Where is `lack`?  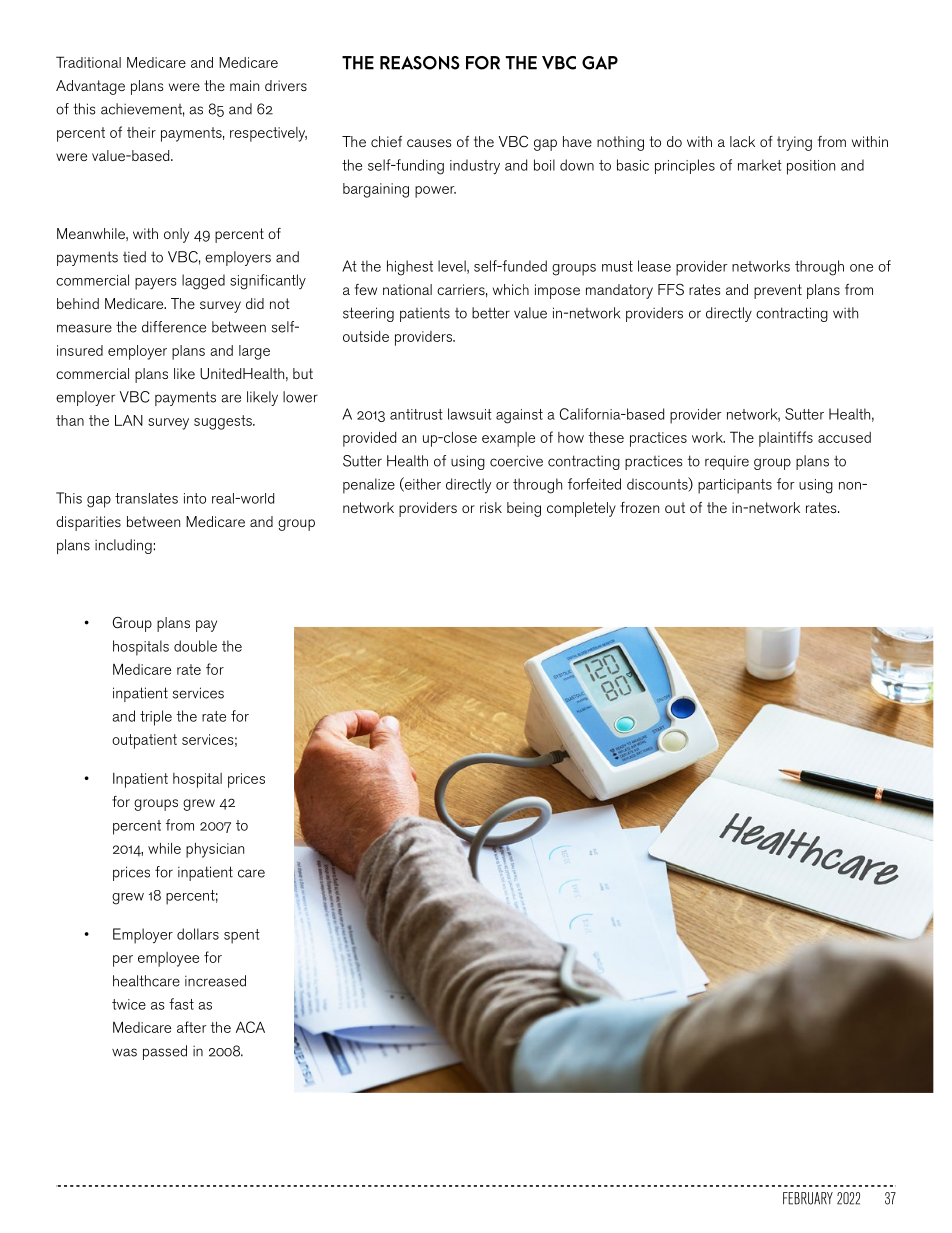 lack is located at coordinates (742, 141).
